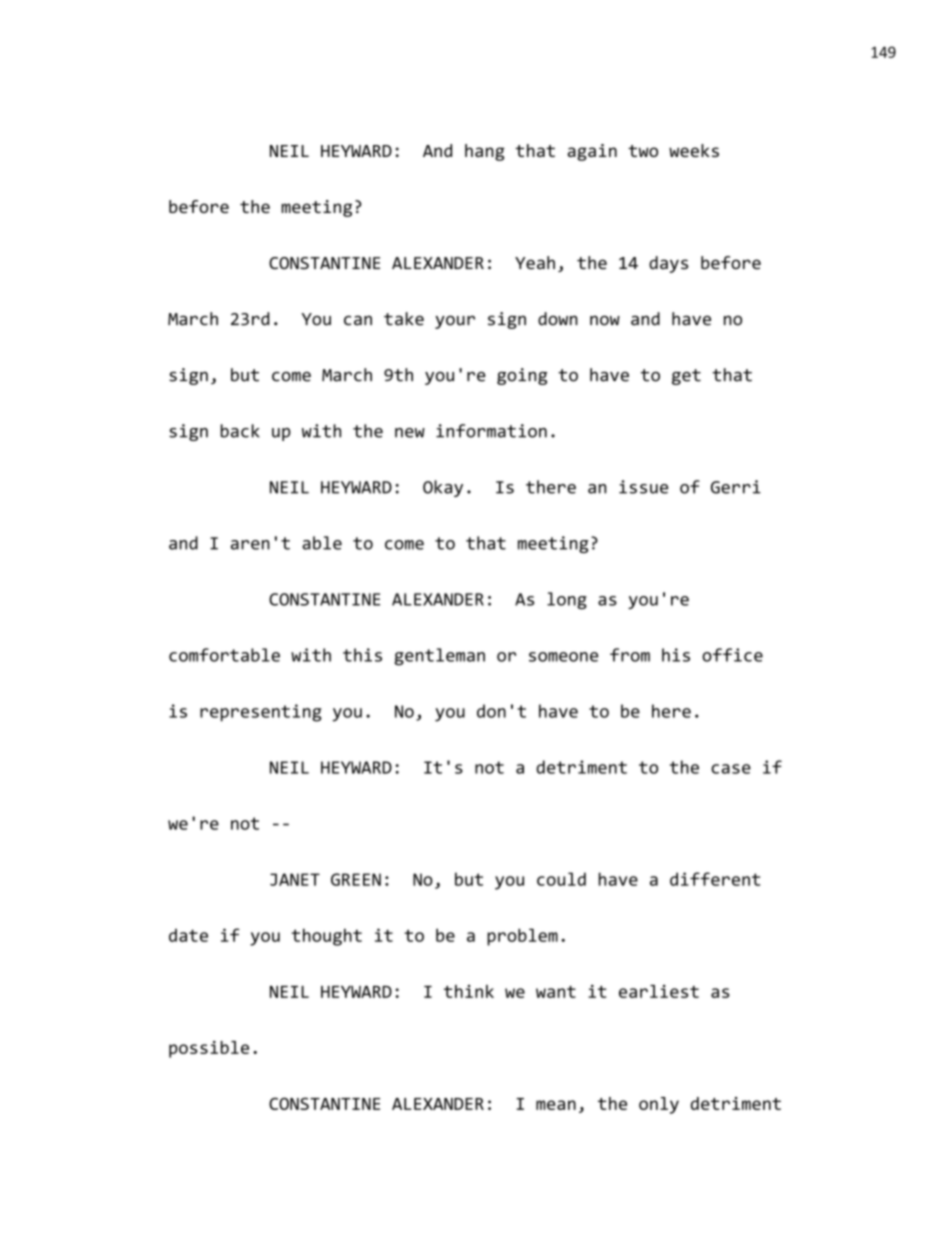 The height and width of the document is (1233, 952). What do you see at coordinates (659, 1105) in the document?
I see `only` at bounding box center [659, 1105].
